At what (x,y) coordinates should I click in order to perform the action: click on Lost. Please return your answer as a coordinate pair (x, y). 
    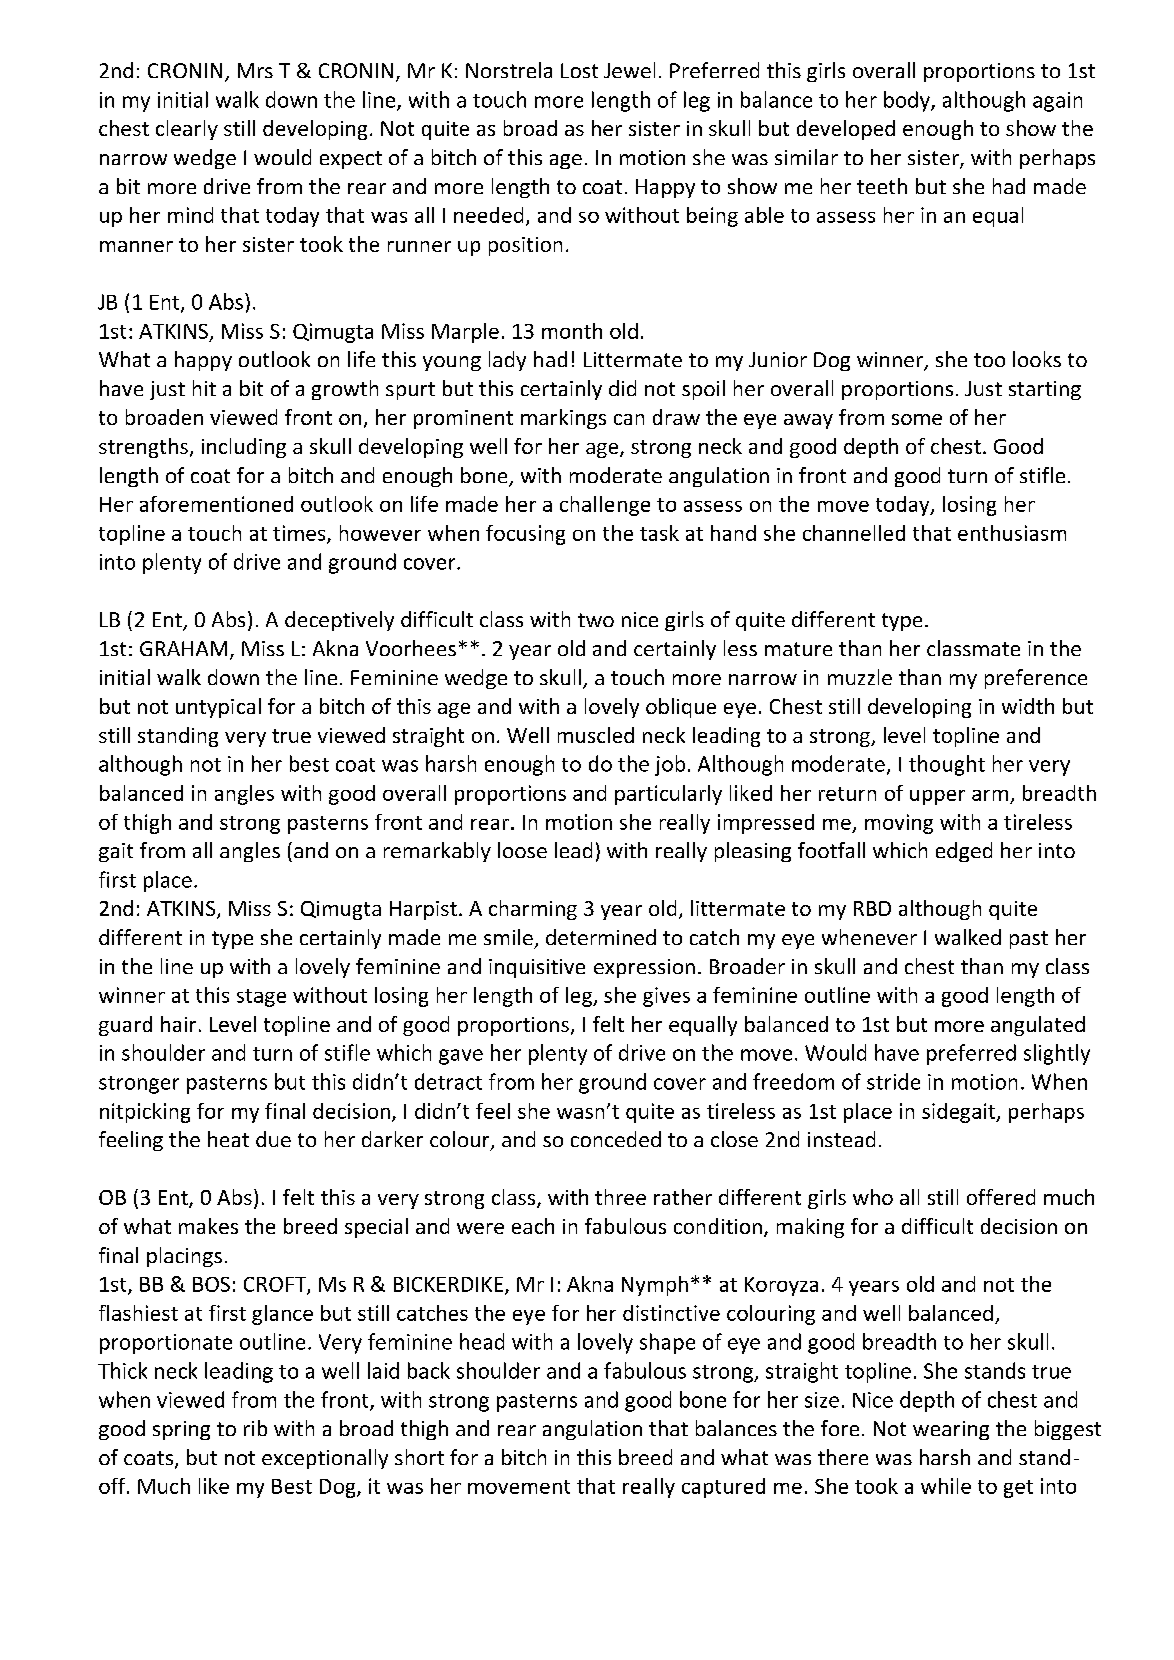
    Looking at the image, I should click on (579, 70).
